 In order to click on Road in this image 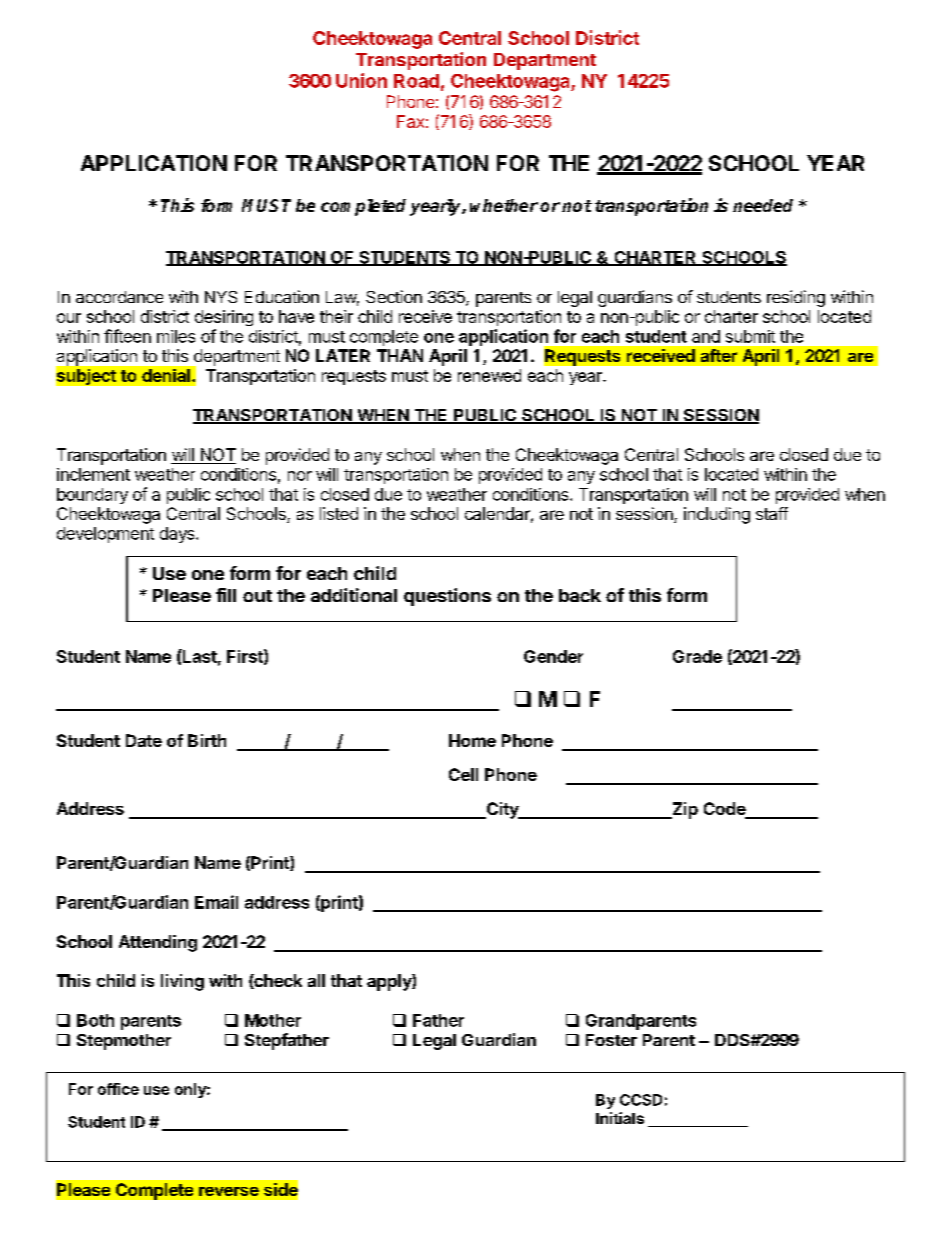, I will do `click(416, 81)`.
